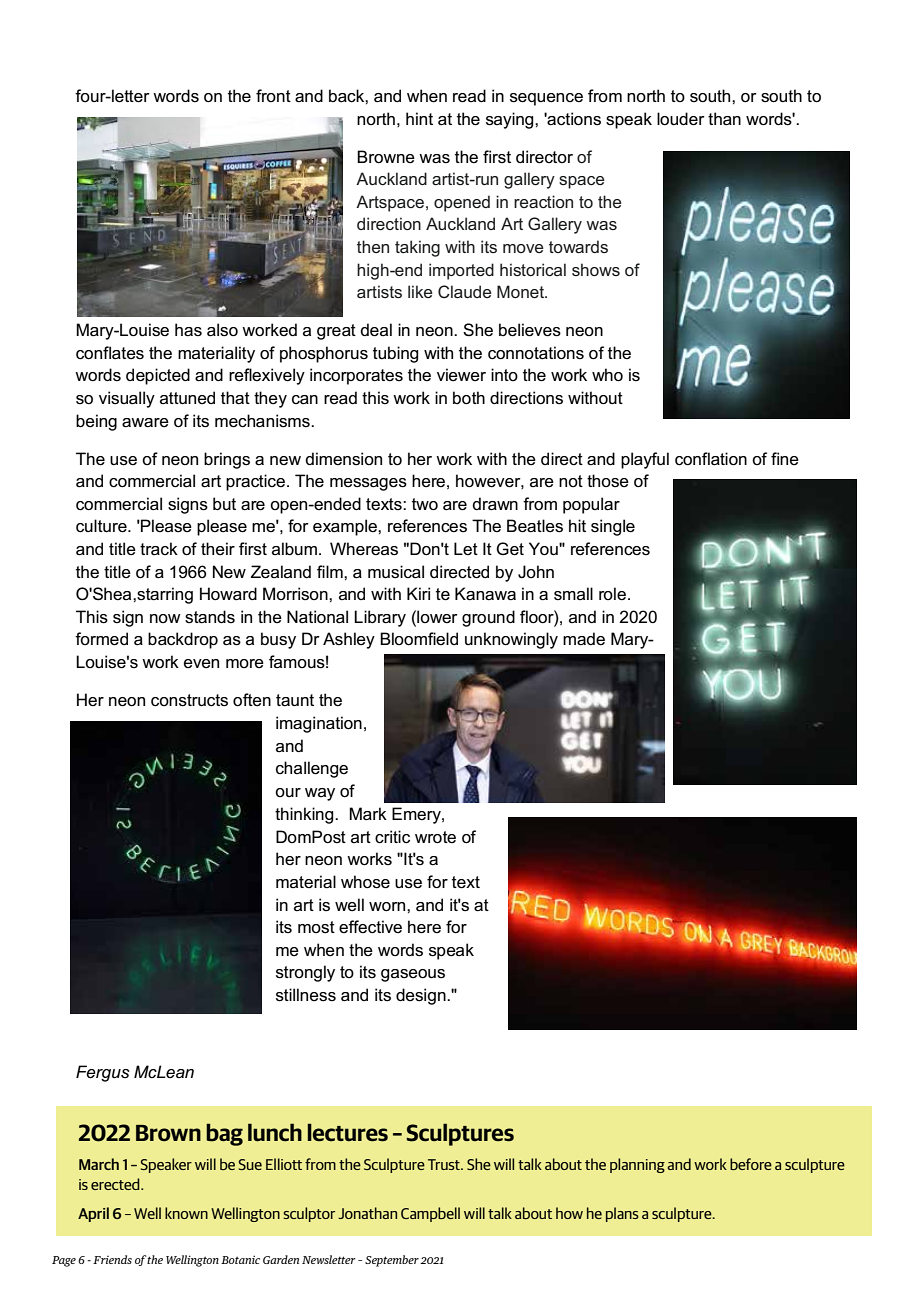 The image size is (924, 1308). What do you see at coordinates (413, 975) in the screenshot?
I see `gaseous` at bounding box center [413, 975].
